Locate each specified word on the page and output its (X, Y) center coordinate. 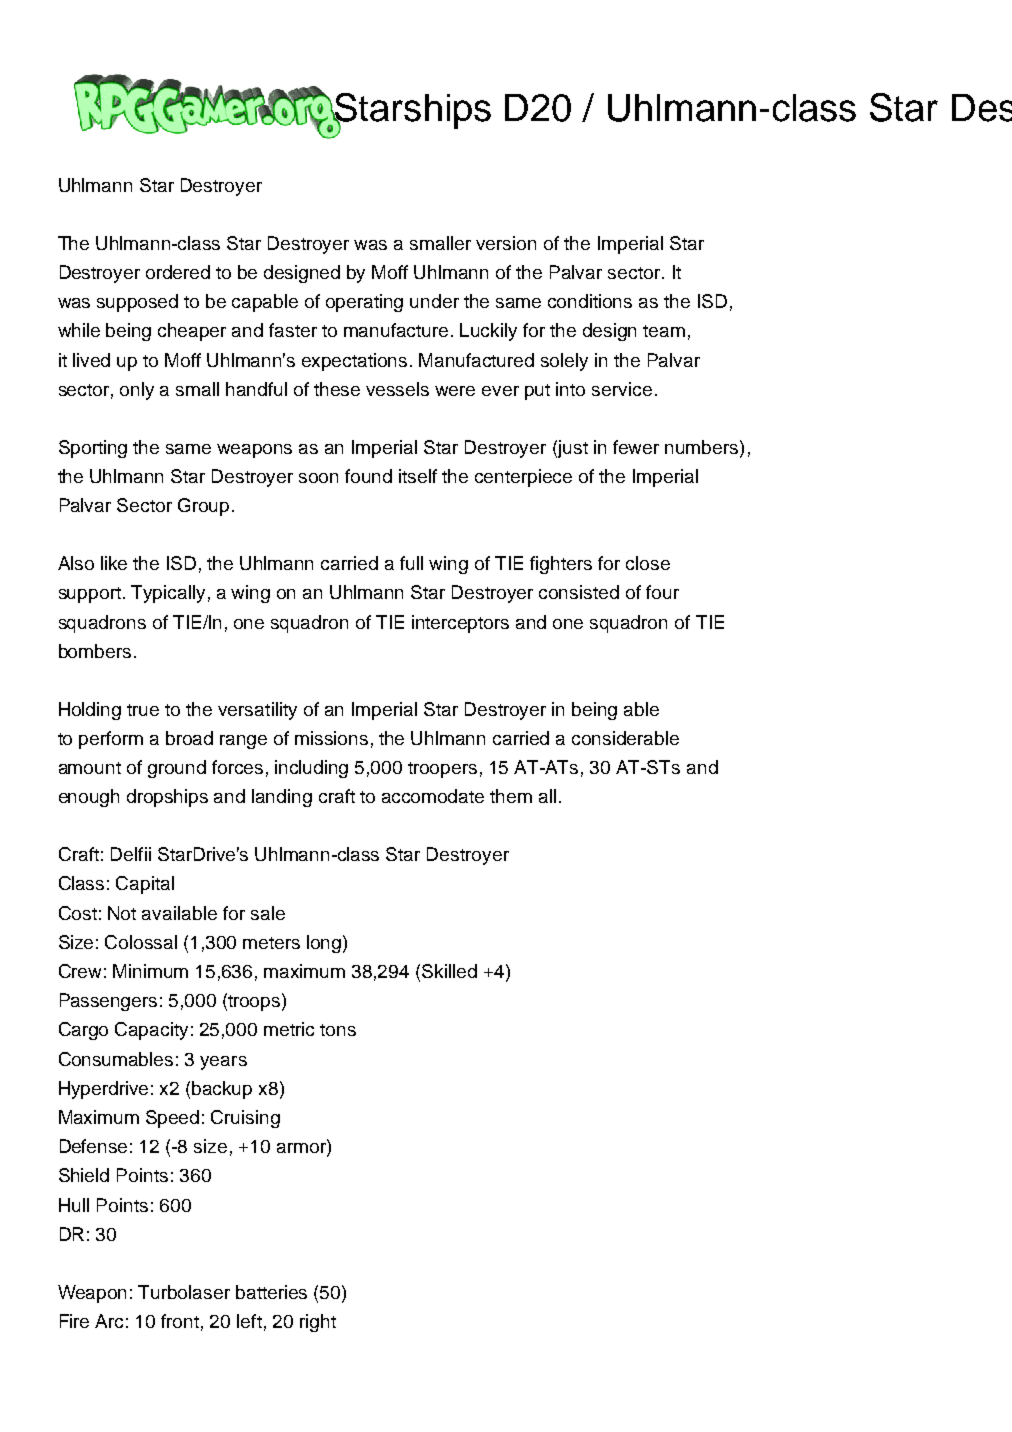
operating (364, 303)
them (511, 796)
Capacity (151, 1031)
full (411, 563)
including (311, 769)
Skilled (449, 971)
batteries (271, 1292)
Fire (74, 1321)
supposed (137, 303)
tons (338, 1030)
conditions (590, 301)
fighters (561, 565)
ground (177, 769)
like (114, 563)
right (318, 1323)
